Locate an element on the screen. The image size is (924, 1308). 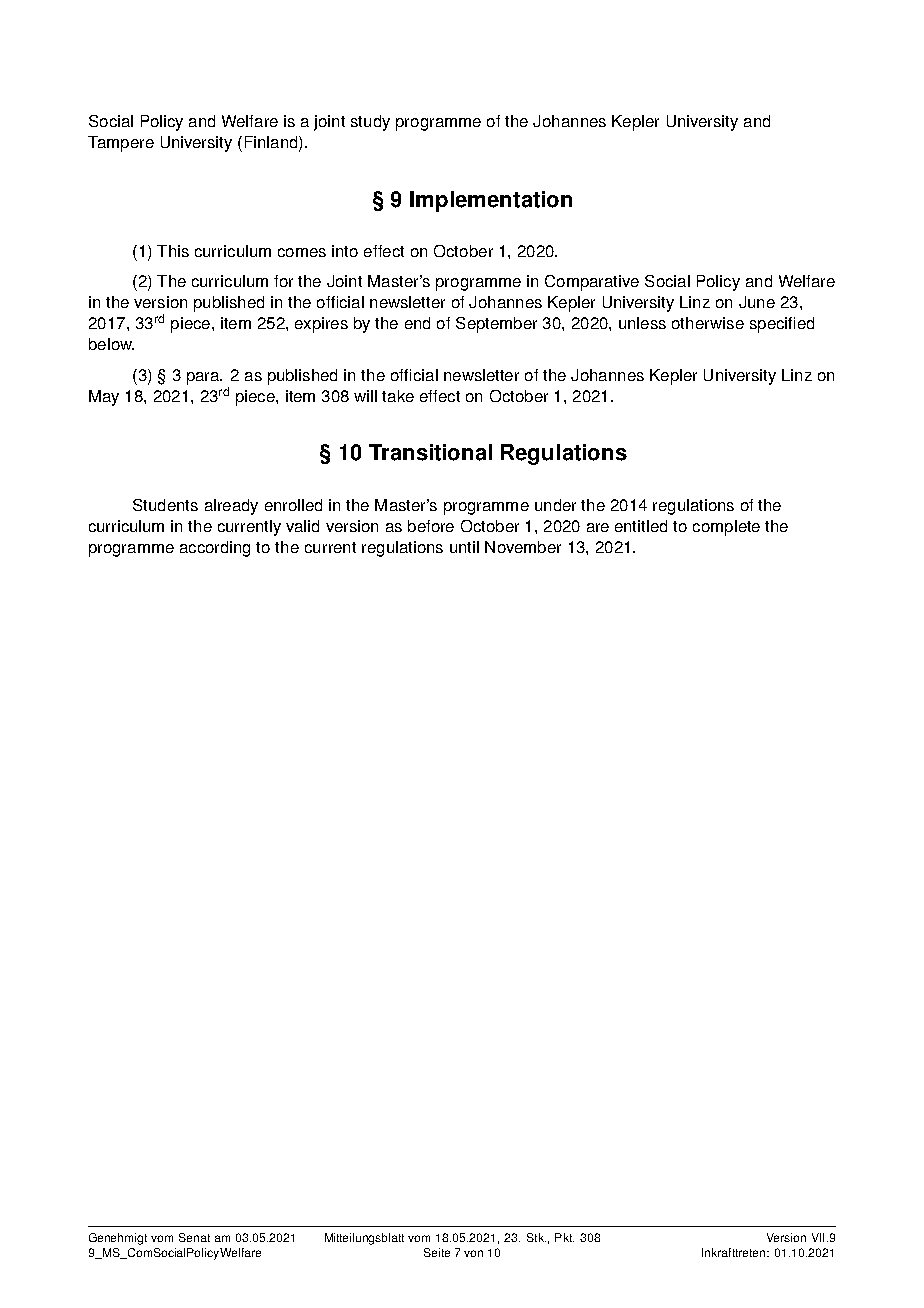
until is located at coordinates (464, 547).
